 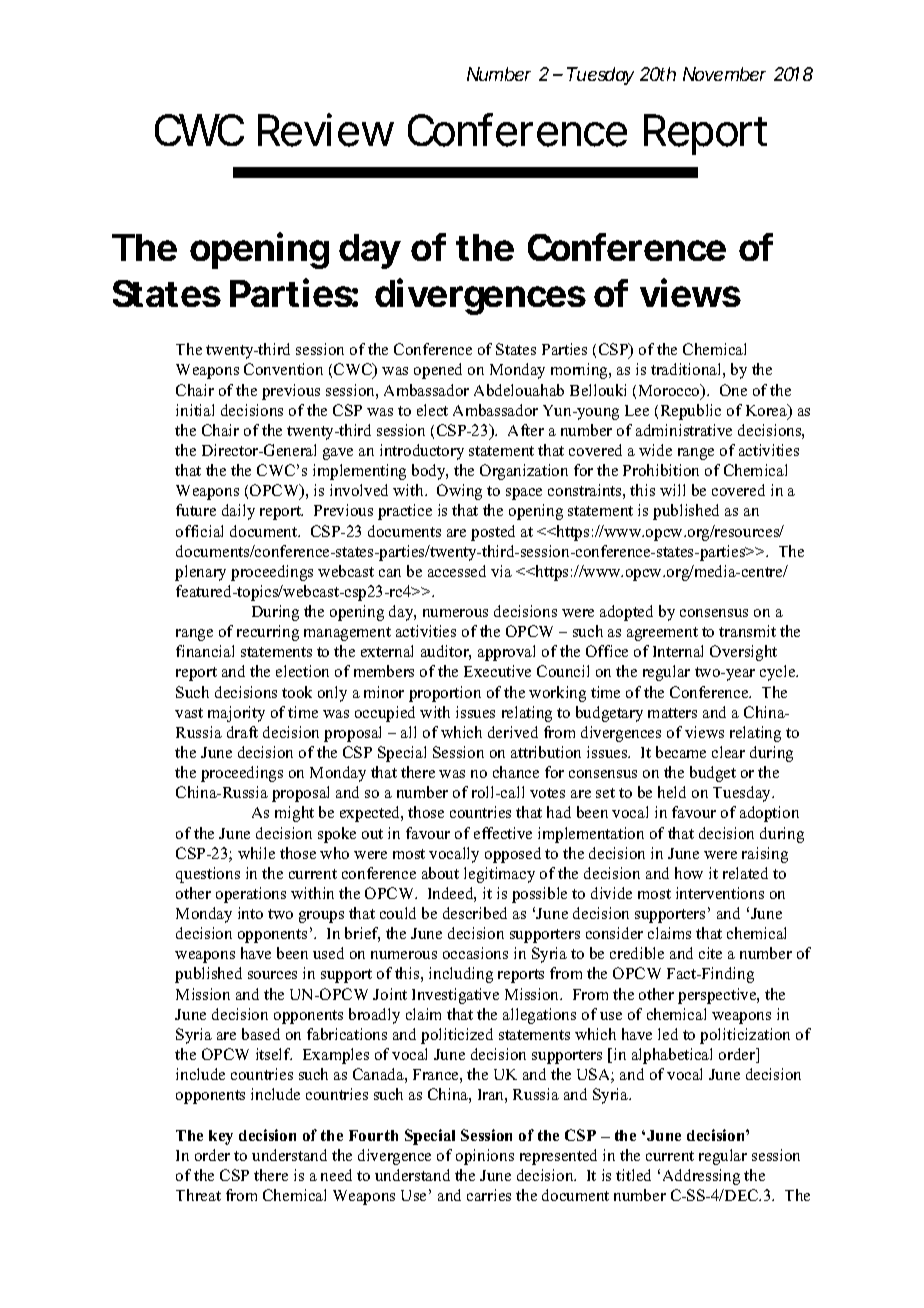 I want to click on Morocco, so click(x=670, y=391).
